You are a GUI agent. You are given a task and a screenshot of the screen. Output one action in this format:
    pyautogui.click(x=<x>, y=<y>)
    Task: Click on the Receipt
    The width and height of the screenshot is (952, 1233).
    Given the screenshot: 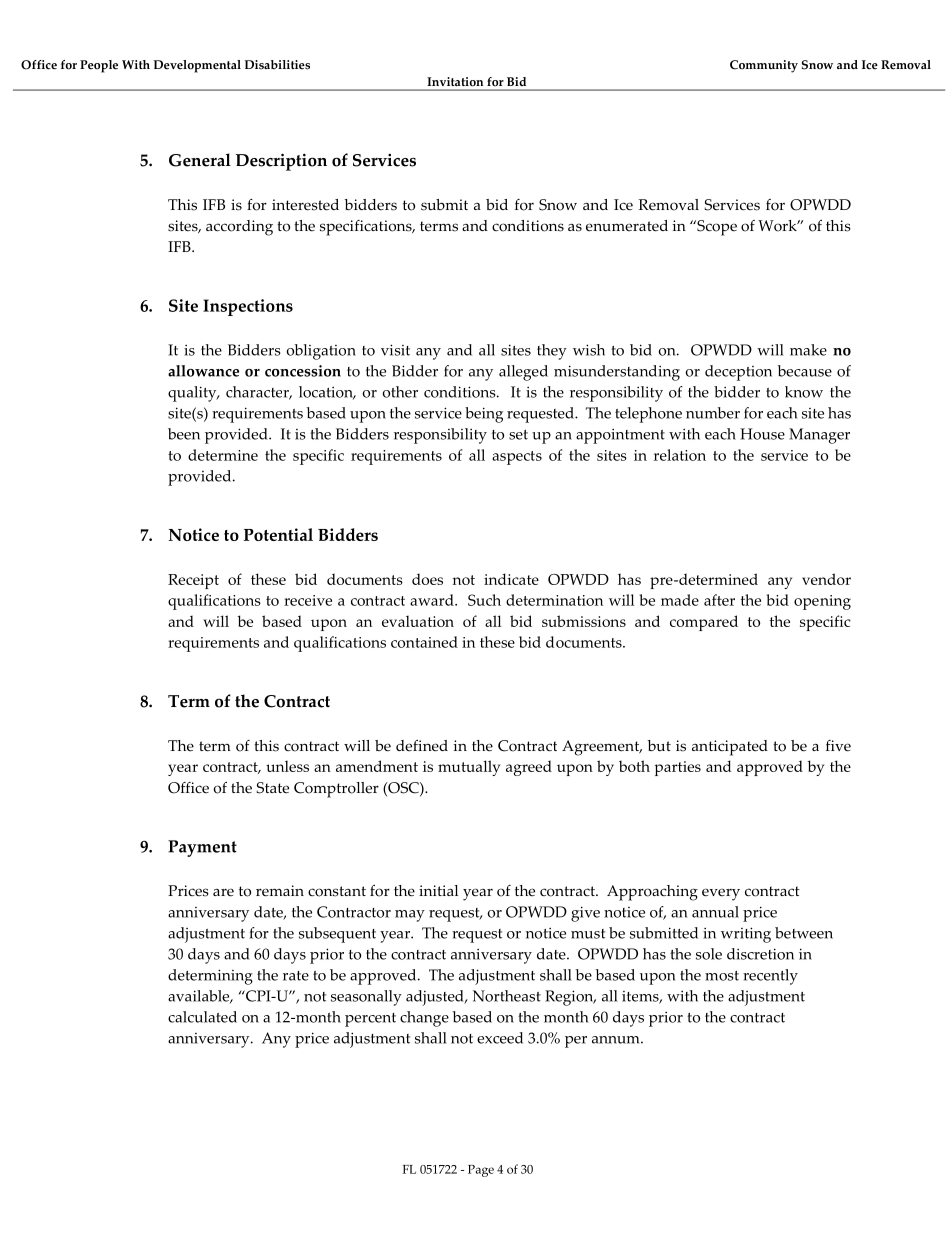 What is the action you would take?
    pyautogui.click(x=193, y=581)
